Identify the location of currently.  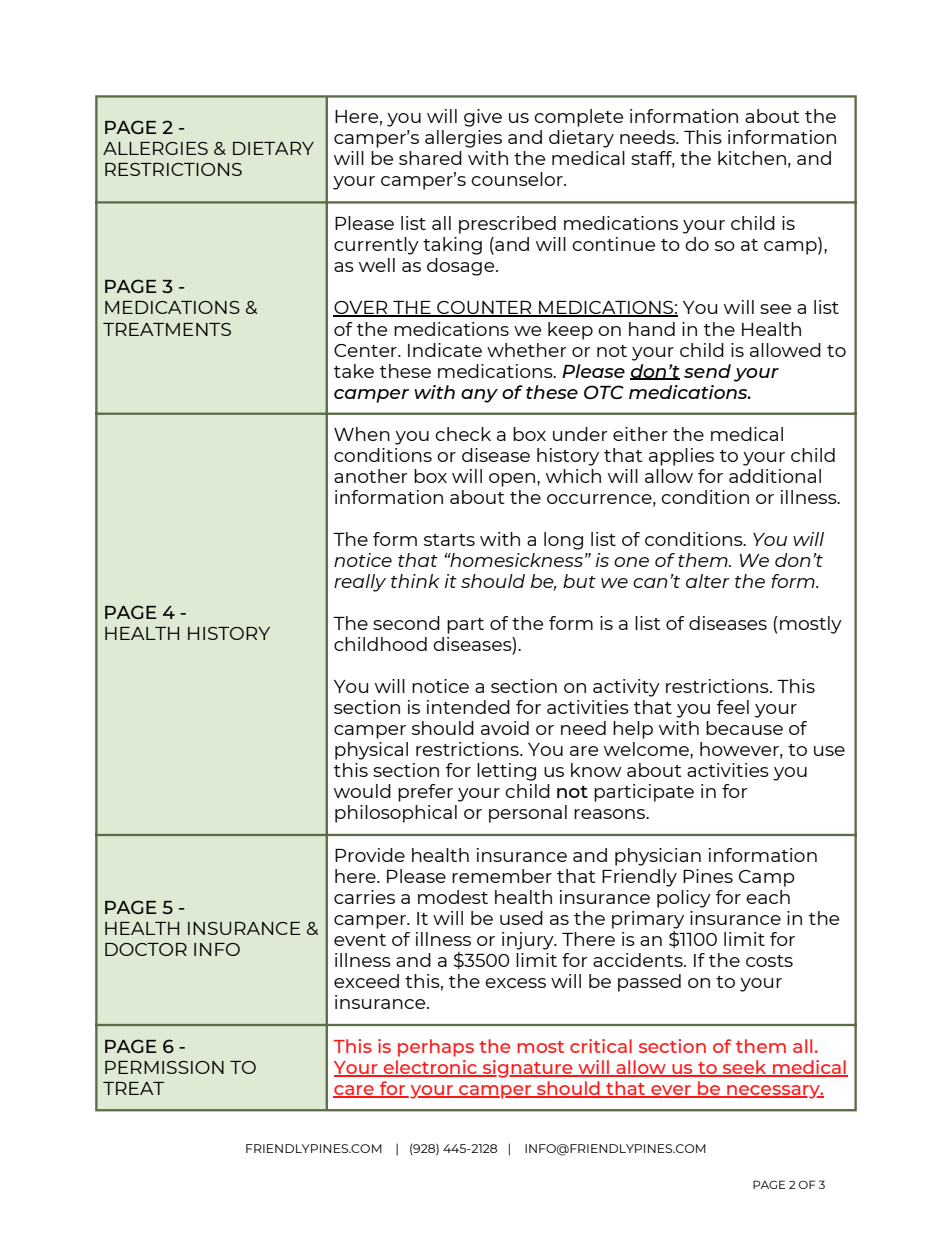
(376, 246).
